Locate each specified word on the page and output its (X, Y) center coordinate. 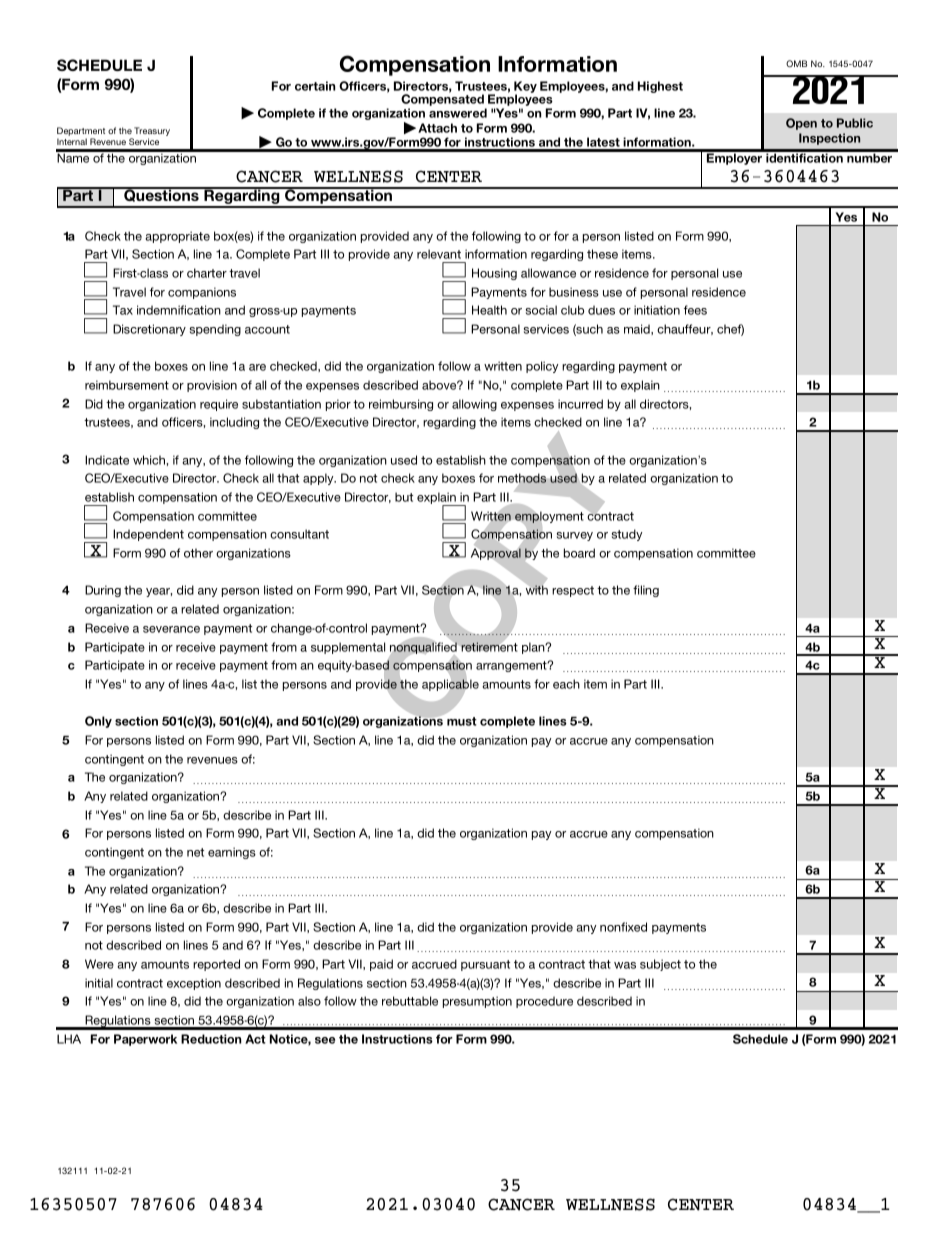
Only (98, 722)
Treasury (152, 133)
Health (489, 310)
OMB (796, 63)
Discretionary (149, 330)
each (566, 684)
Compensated (443, 101)
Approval (496, 554)
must (462, 721)
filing (646, 591)
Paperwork (145, 1040)
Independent (148, 535)
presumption (477, 1002)
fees (695, 310)
